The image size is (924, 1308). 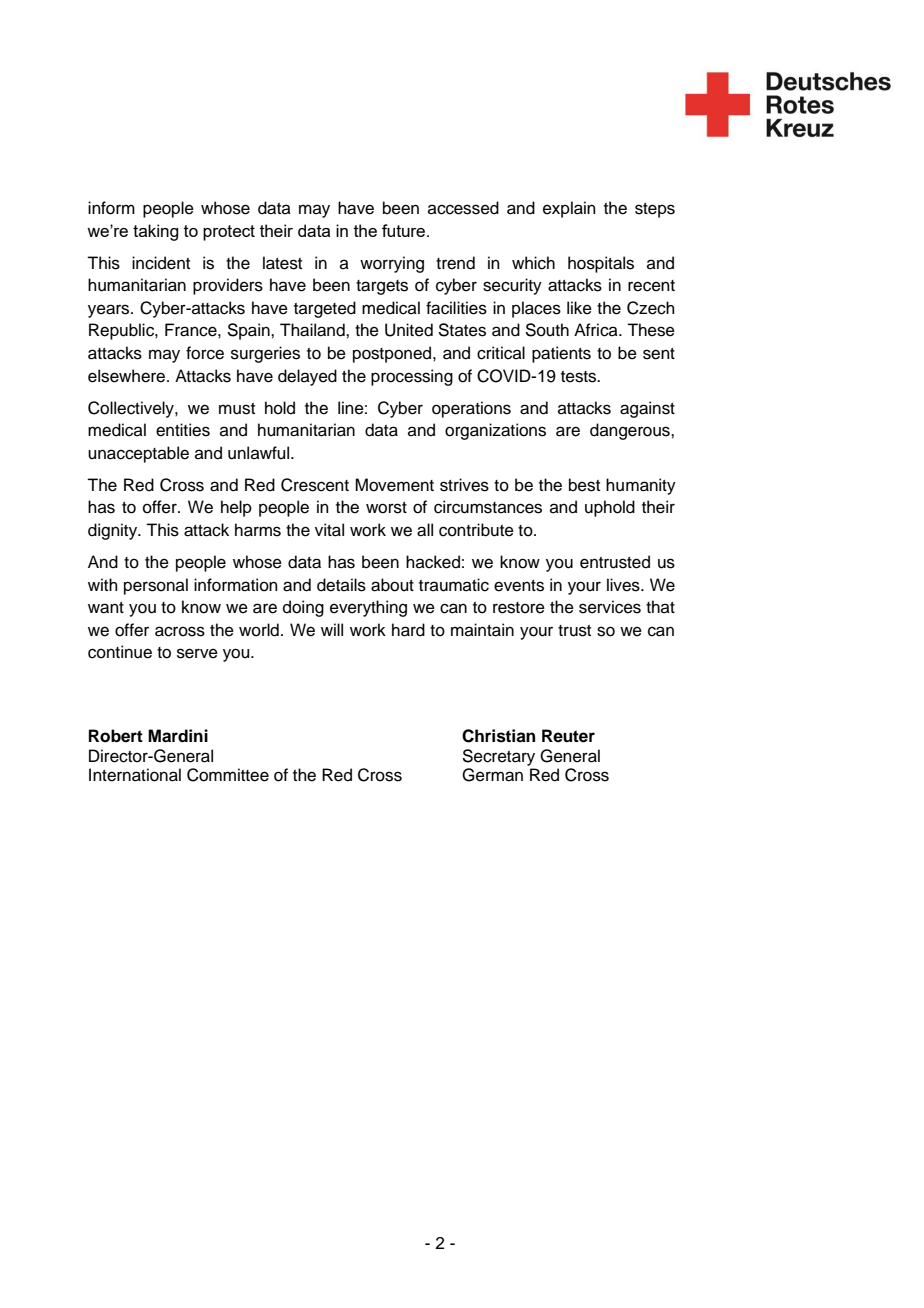 What do you see at coordinates (135, 775) in the screenshot?
I see `International` at bounding box center [135, 775].
